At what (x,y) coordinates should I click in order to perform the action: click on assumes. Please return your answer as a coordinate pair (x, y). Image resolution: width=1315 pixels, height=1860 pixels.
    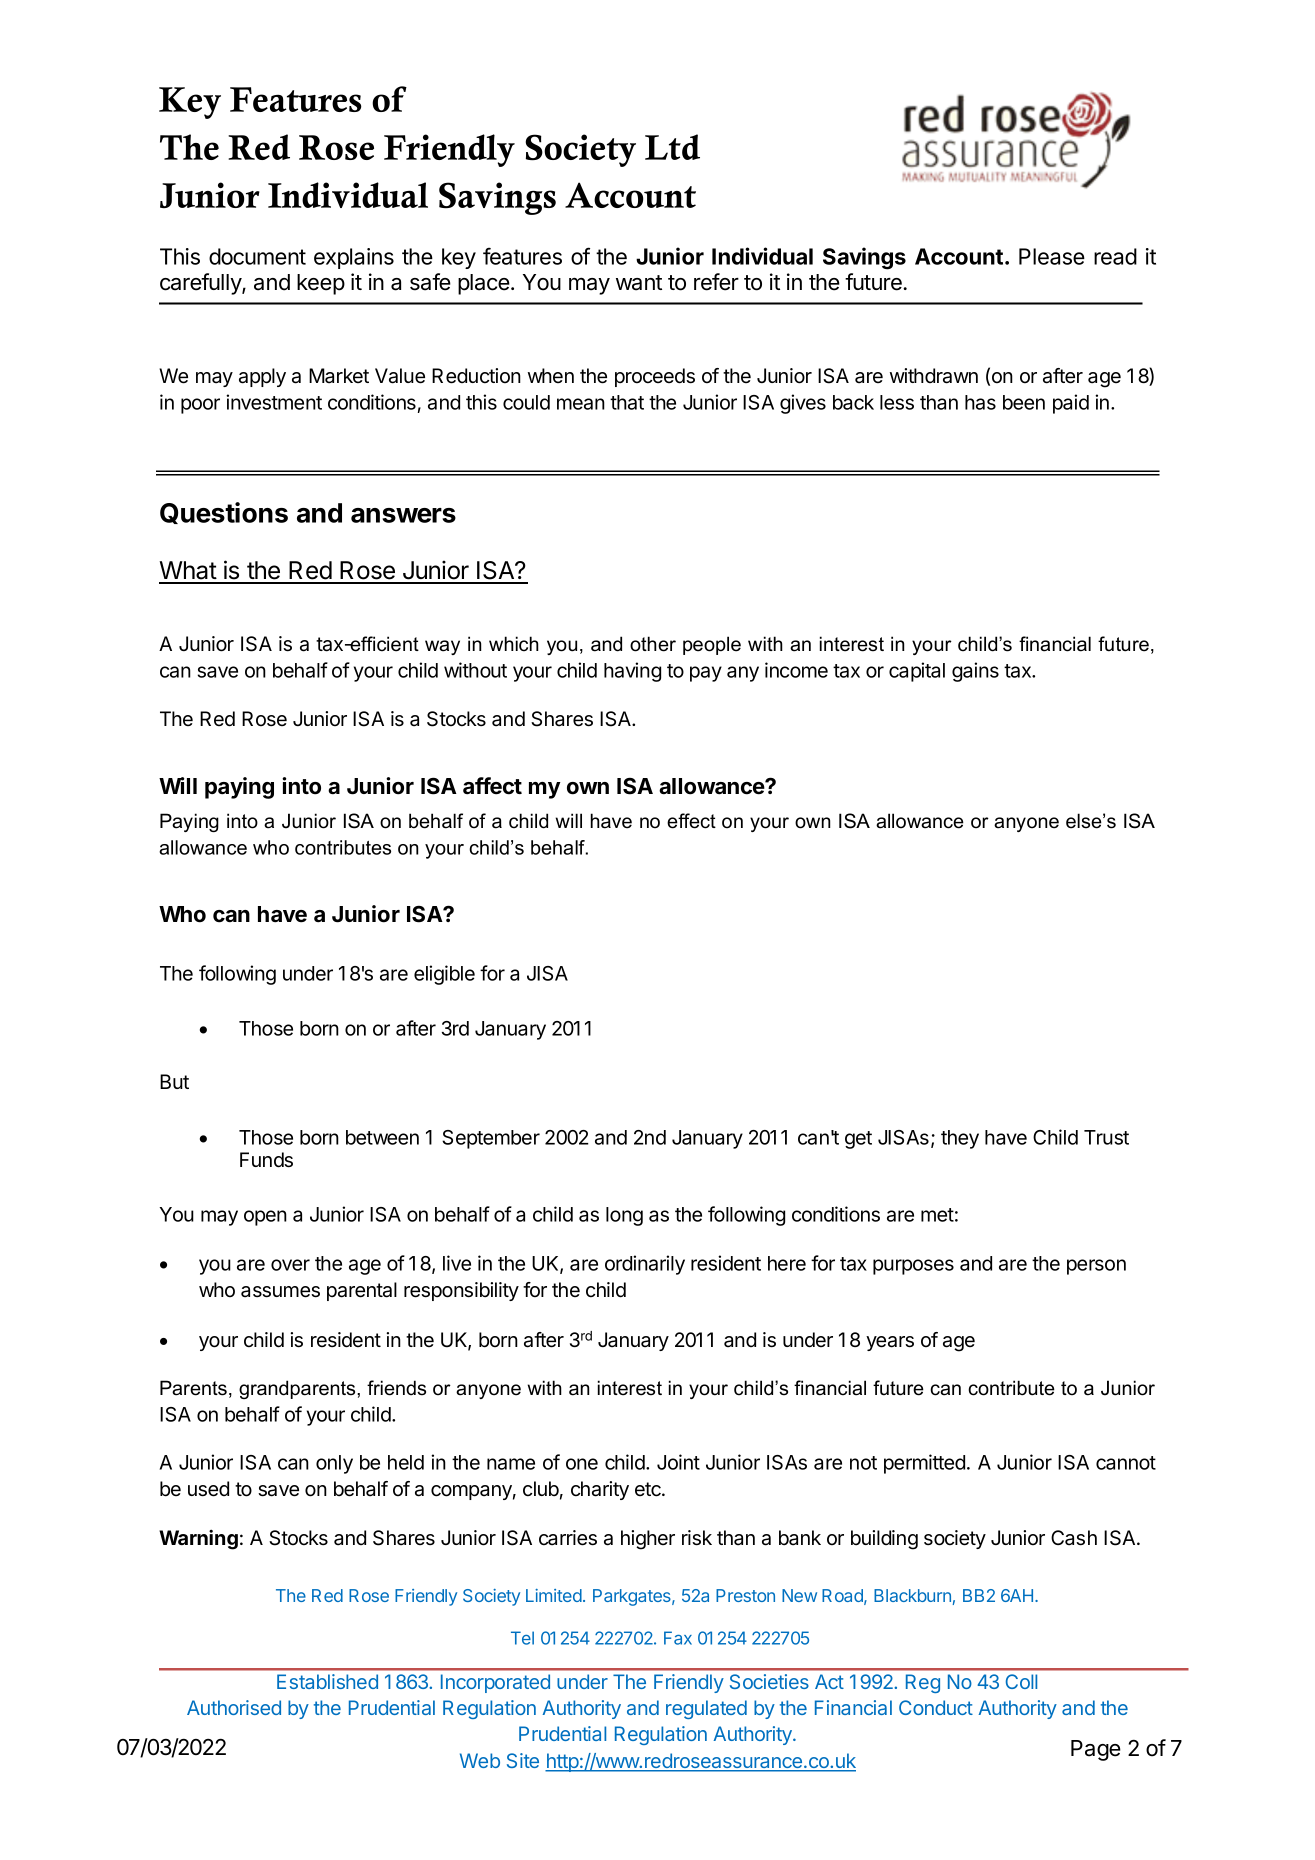
    Looking at the image, I should click on (280, 1292).
